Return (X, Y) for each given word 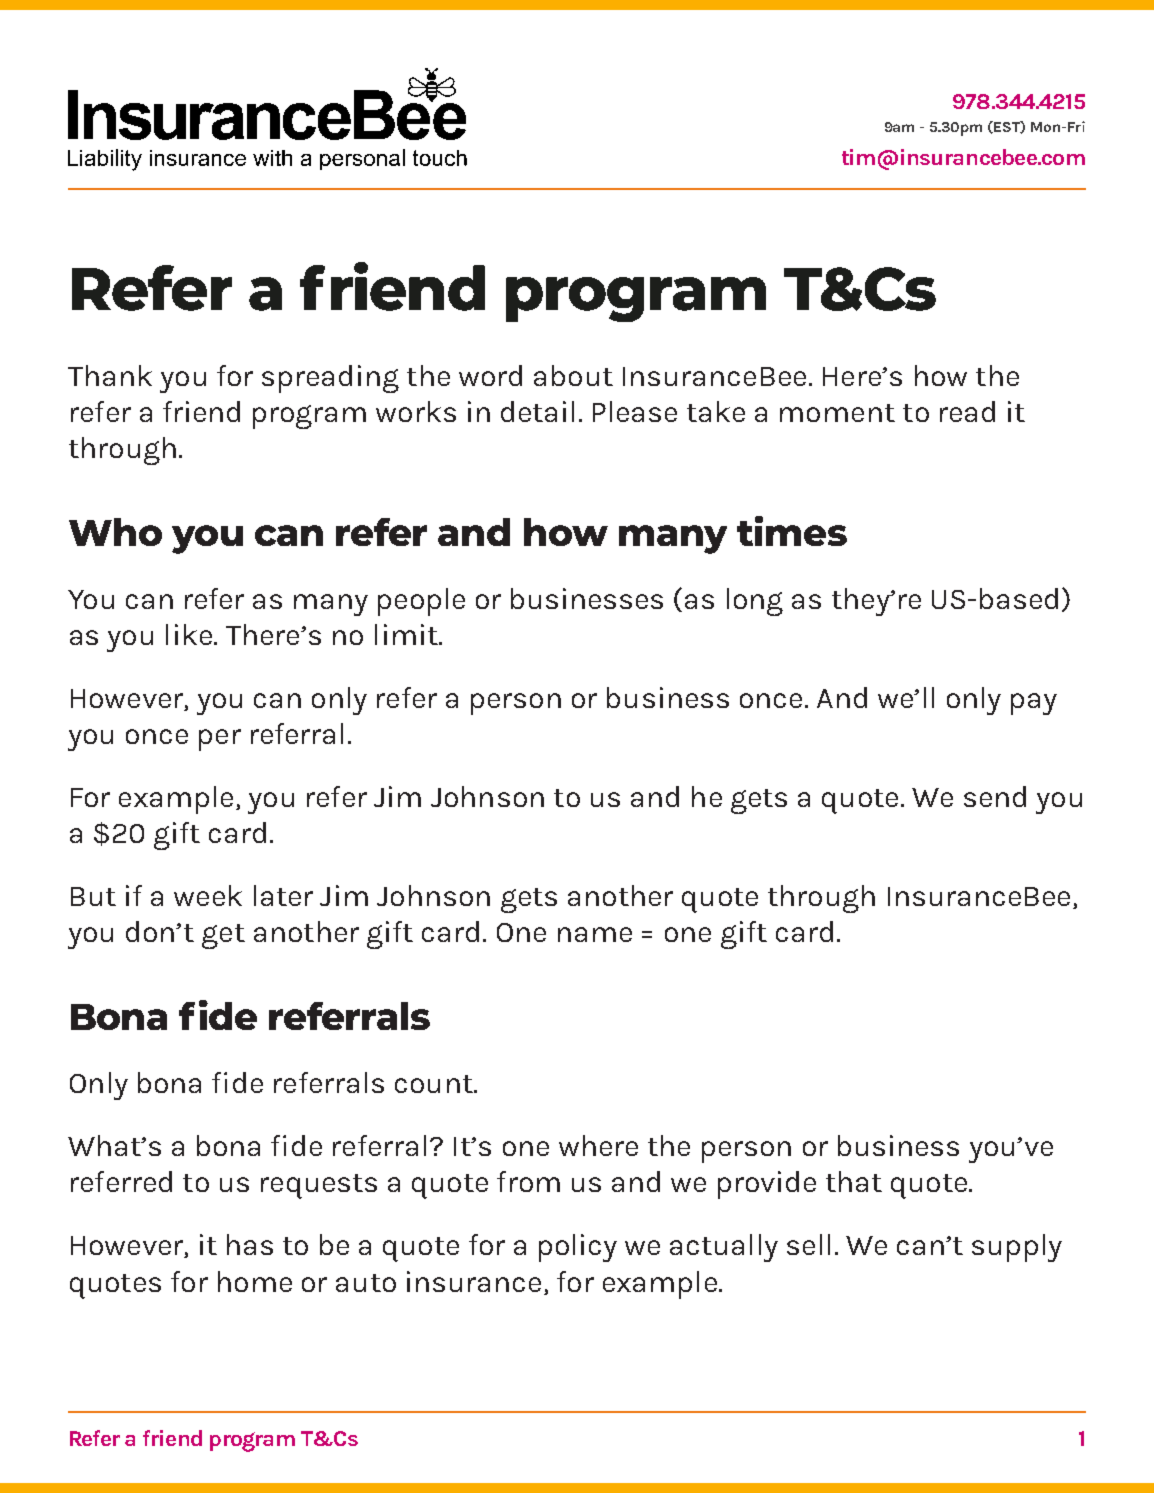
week (208, 895)
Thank (110, 375)
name (595, 934)
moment (837, 413)
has (250, 1244)
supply (1017, 1248)
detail (537, 411)
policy (578, 1248)
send (995, 796)
